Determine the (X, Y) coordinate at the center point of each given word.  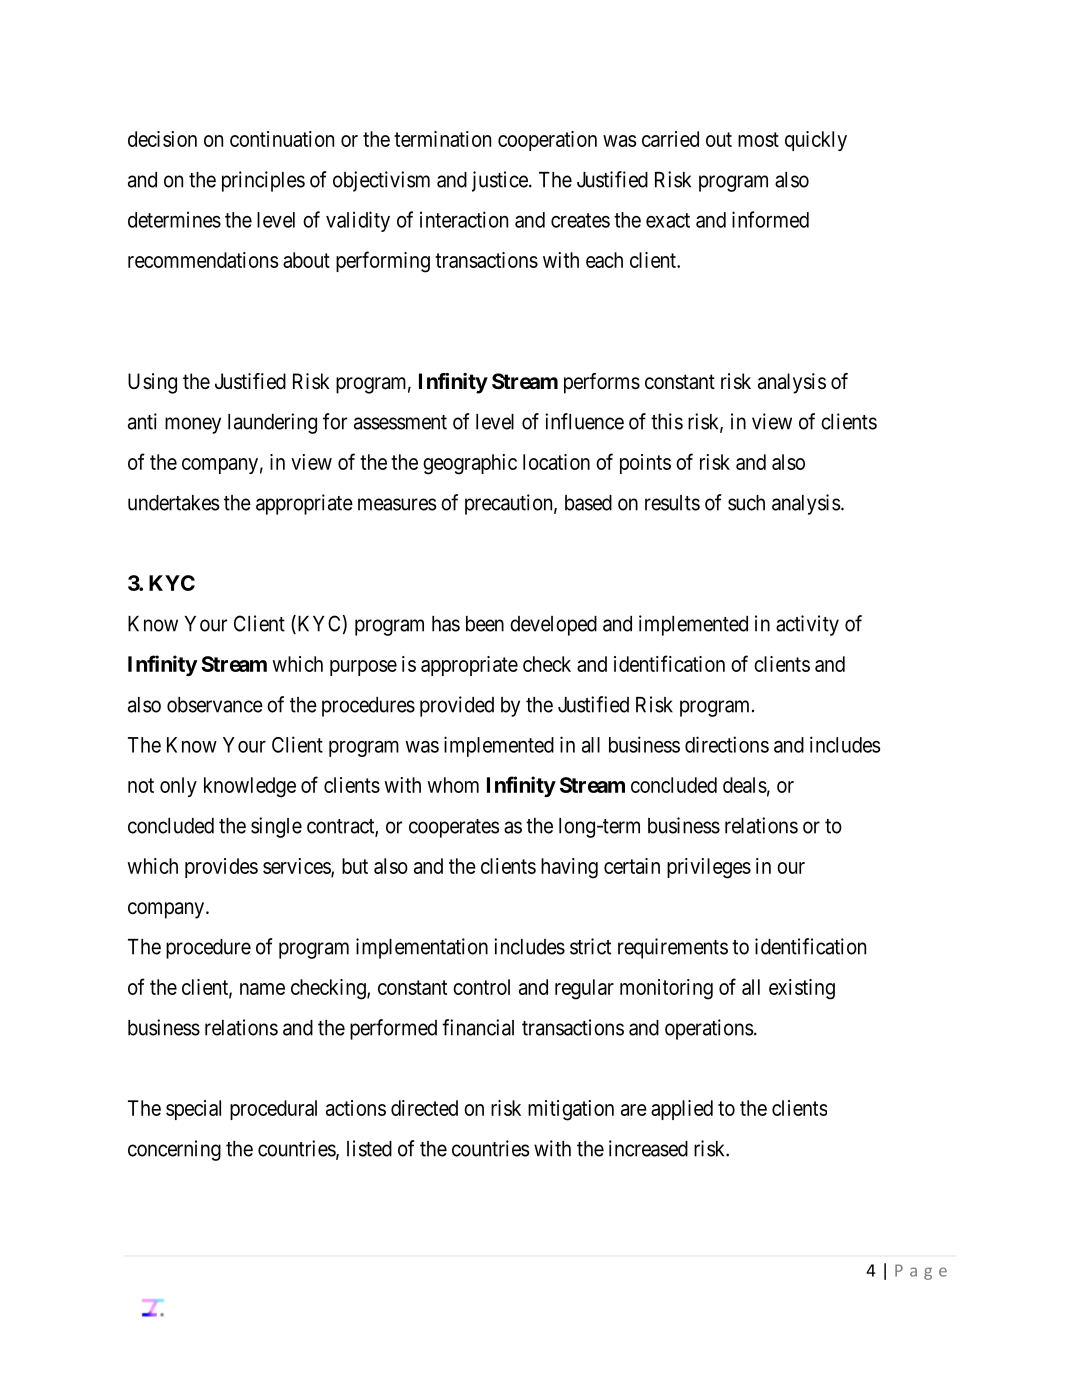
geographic (470, 464)
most (758, 139)
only (178, 787)
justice (501, 181)
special (193, 1110)
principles (263, 181)
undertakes (173, 503)
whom (453, 785)
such (746, 503)
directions (727, 744)
